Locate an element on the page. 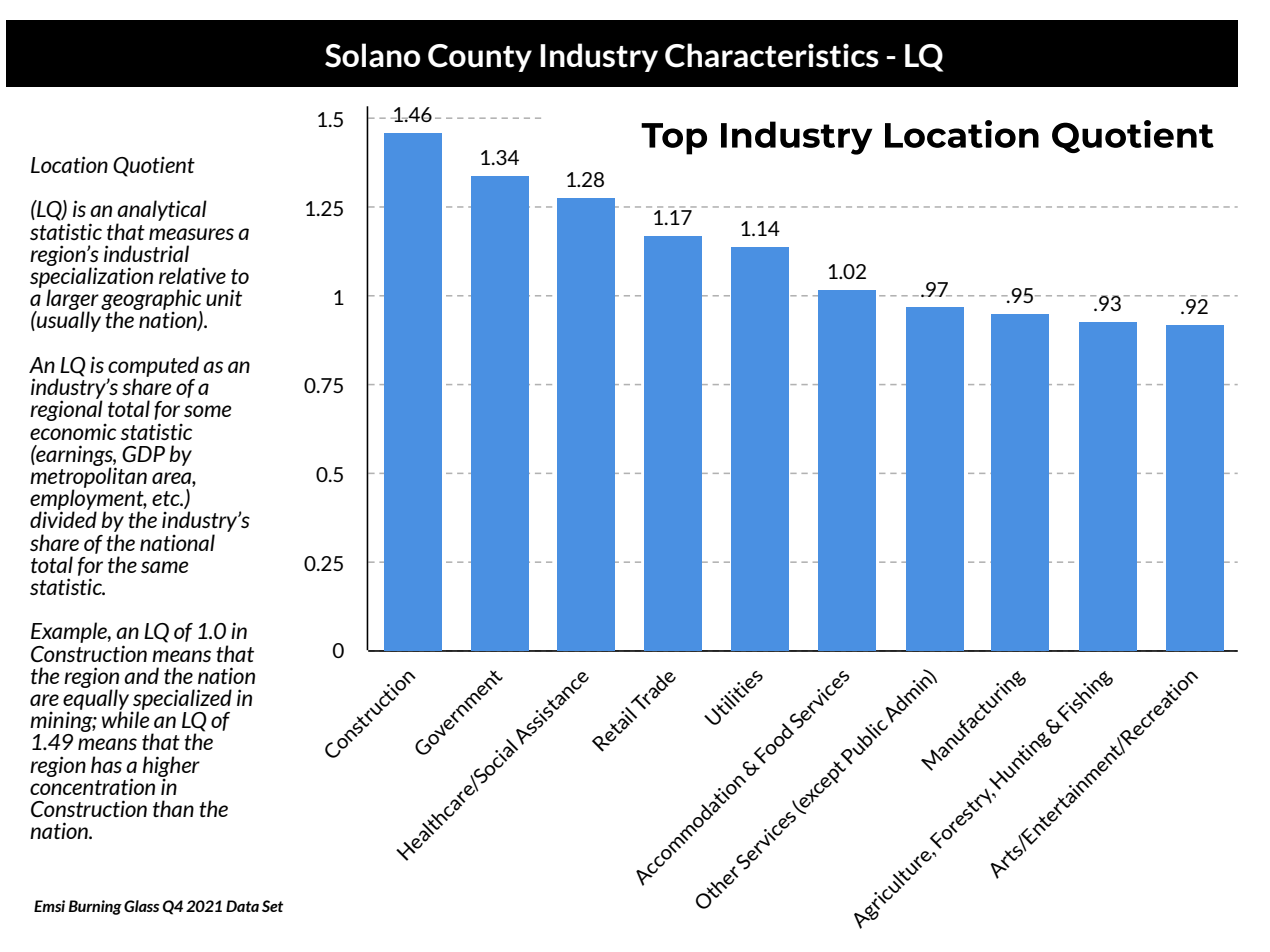 This document has width=1270, height=952. Data is located at coordinates (242, 906).
